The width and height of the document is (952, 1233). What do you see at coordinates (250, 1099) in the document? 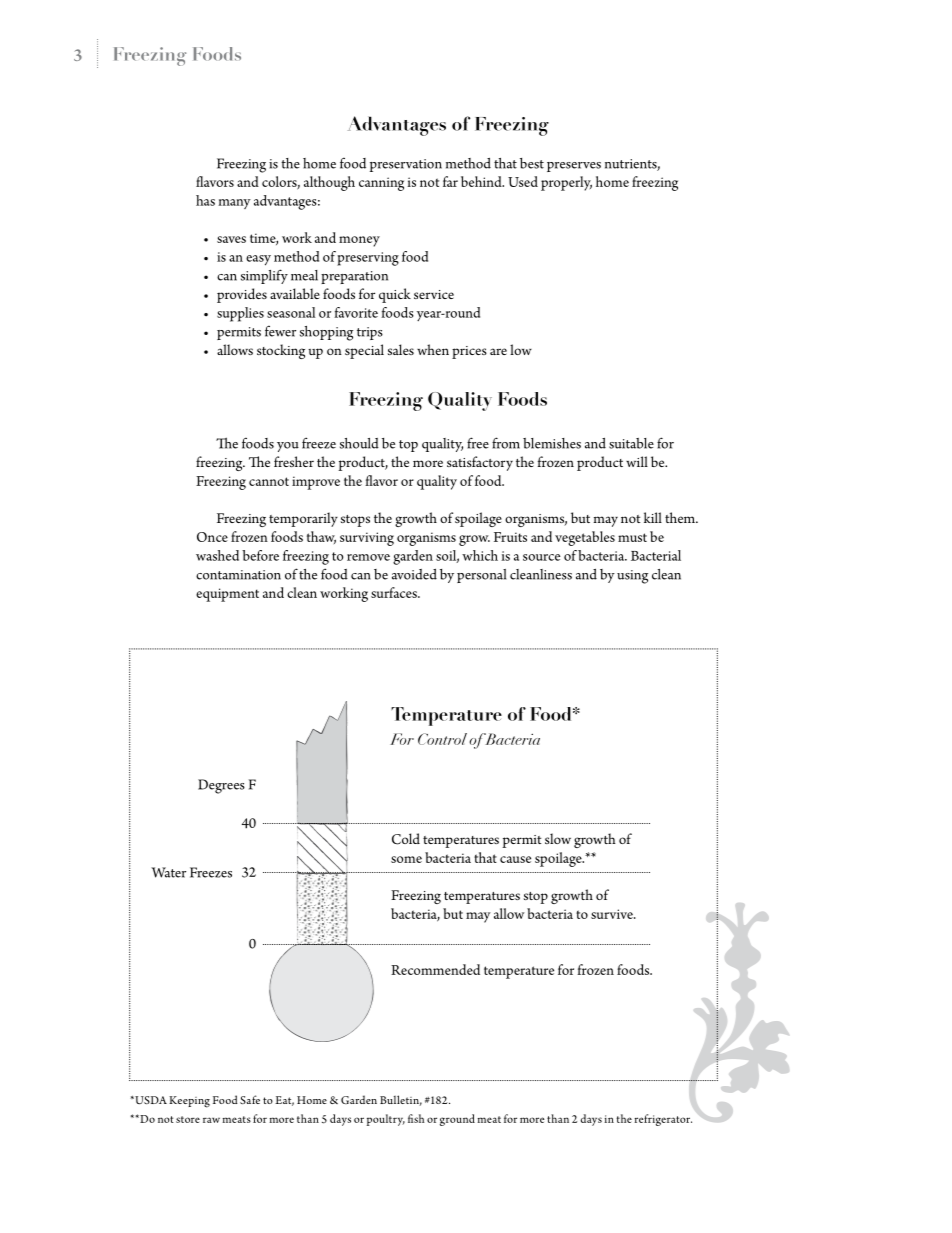
I see `Safe` at bounding box center [250, 1099].
